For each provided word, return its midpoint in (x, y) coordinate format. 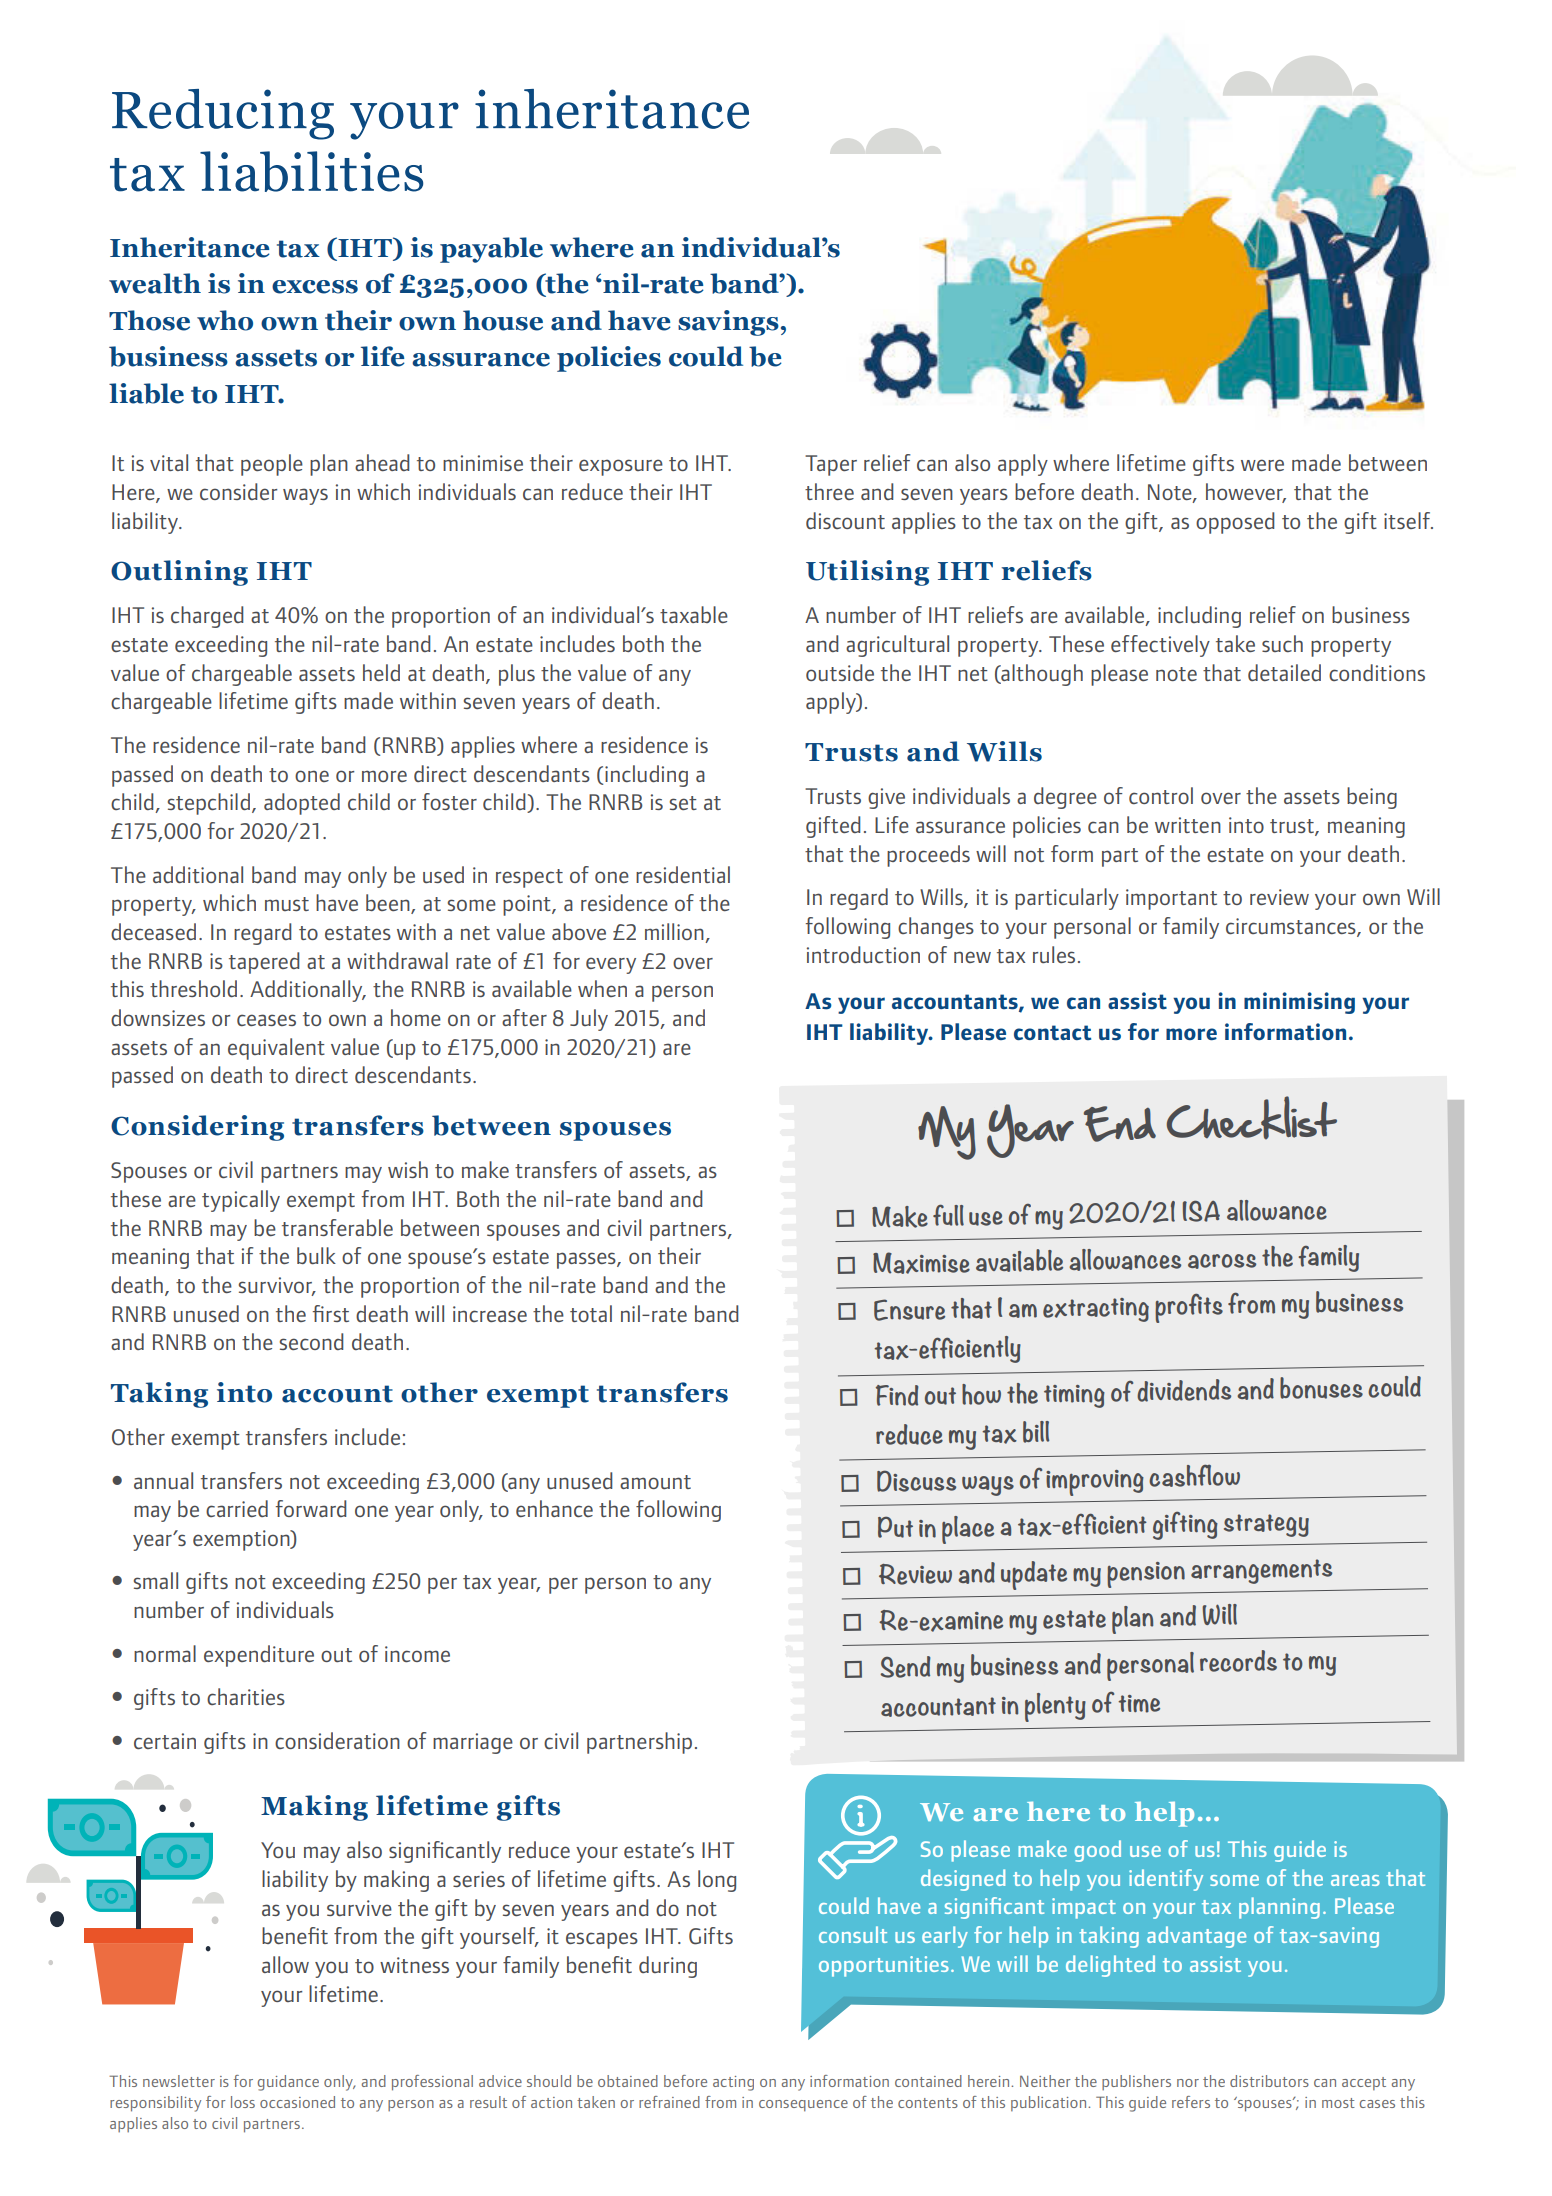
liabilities (311, 171)
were (1262, 465)
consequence (803, 2106)
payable (491, 250)
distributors (1269, 2081)
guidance (288, 2083)
